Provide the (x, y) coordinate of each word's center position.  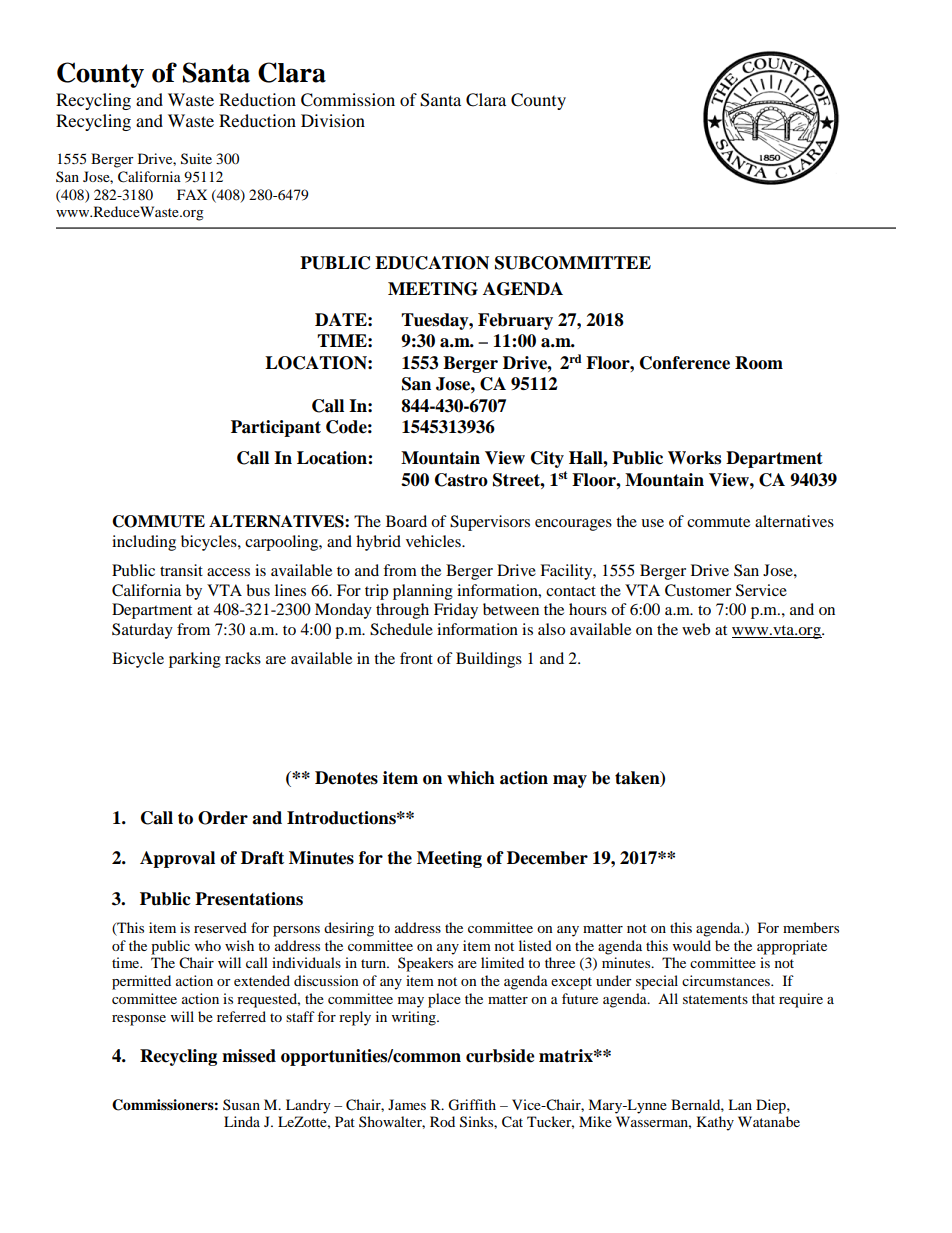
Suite (196, 159)
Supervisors (490, 523)
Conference (685, 363)
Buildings (489, 660)
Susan (241, 1104)
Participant (276, 428)
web (696, 629)
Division (333, 120)
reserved (220, 927)
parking (195, 660)
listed (535, 945)
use (652, 523)
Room (759, 363)
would (692, 945)
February (515, 321)
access (228, 572)
